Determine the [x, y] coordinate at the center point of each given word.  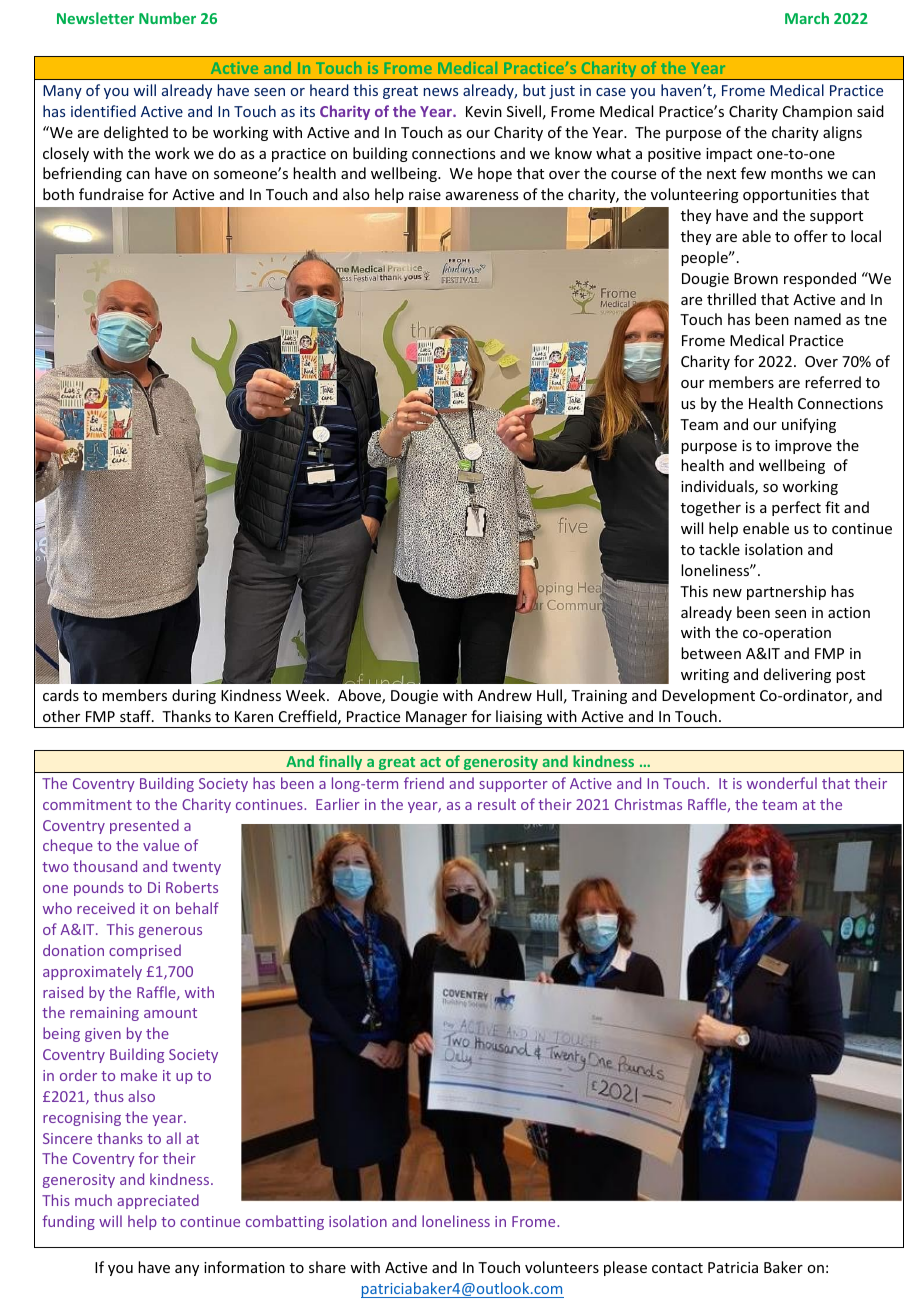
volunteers [562, 1267]
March [807, 18]
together [711, 508]
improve [803, 447]
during [194, 696]
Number [167, 18]
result [497, 804]
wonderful [782, 783]
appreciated [158, 1201]
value [161, 845]
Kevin [484, 111]
